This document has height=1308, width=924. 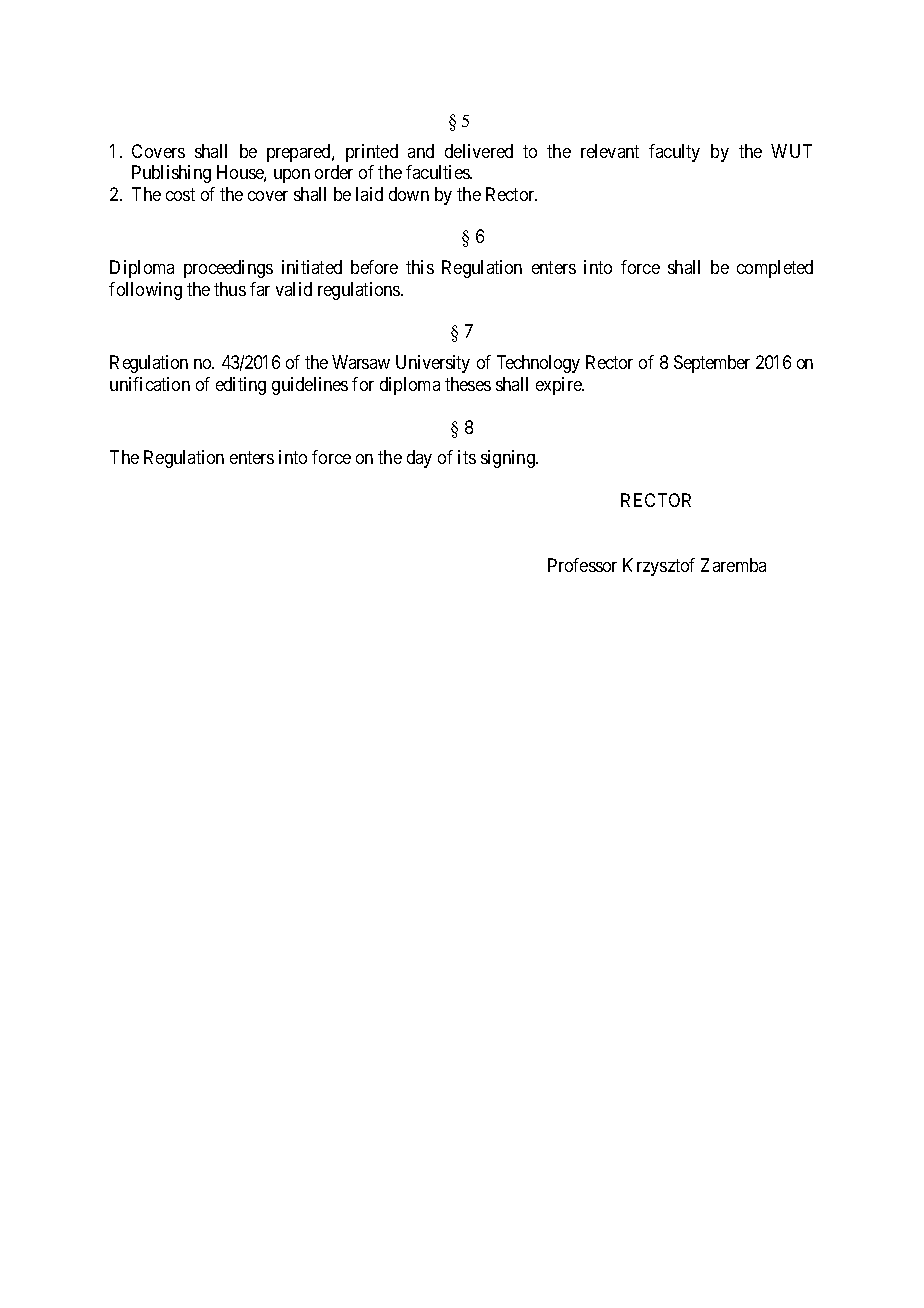 What do you see at coordinates (674, 153) in the document?
I see `faculty` at bounding box center [674, 153].
